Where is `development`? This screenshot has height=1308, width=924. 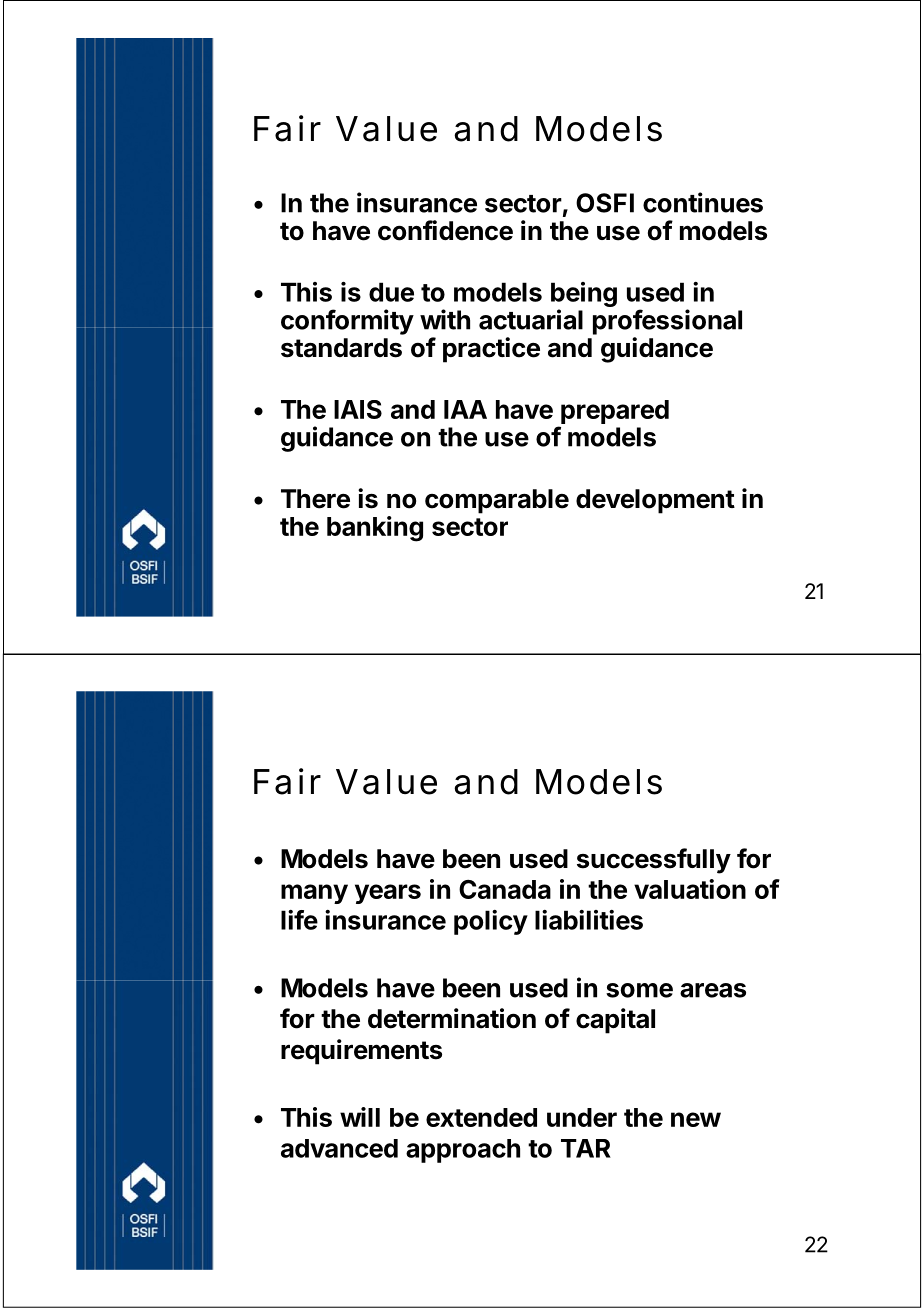
development is located at coordinates (655, 501).
